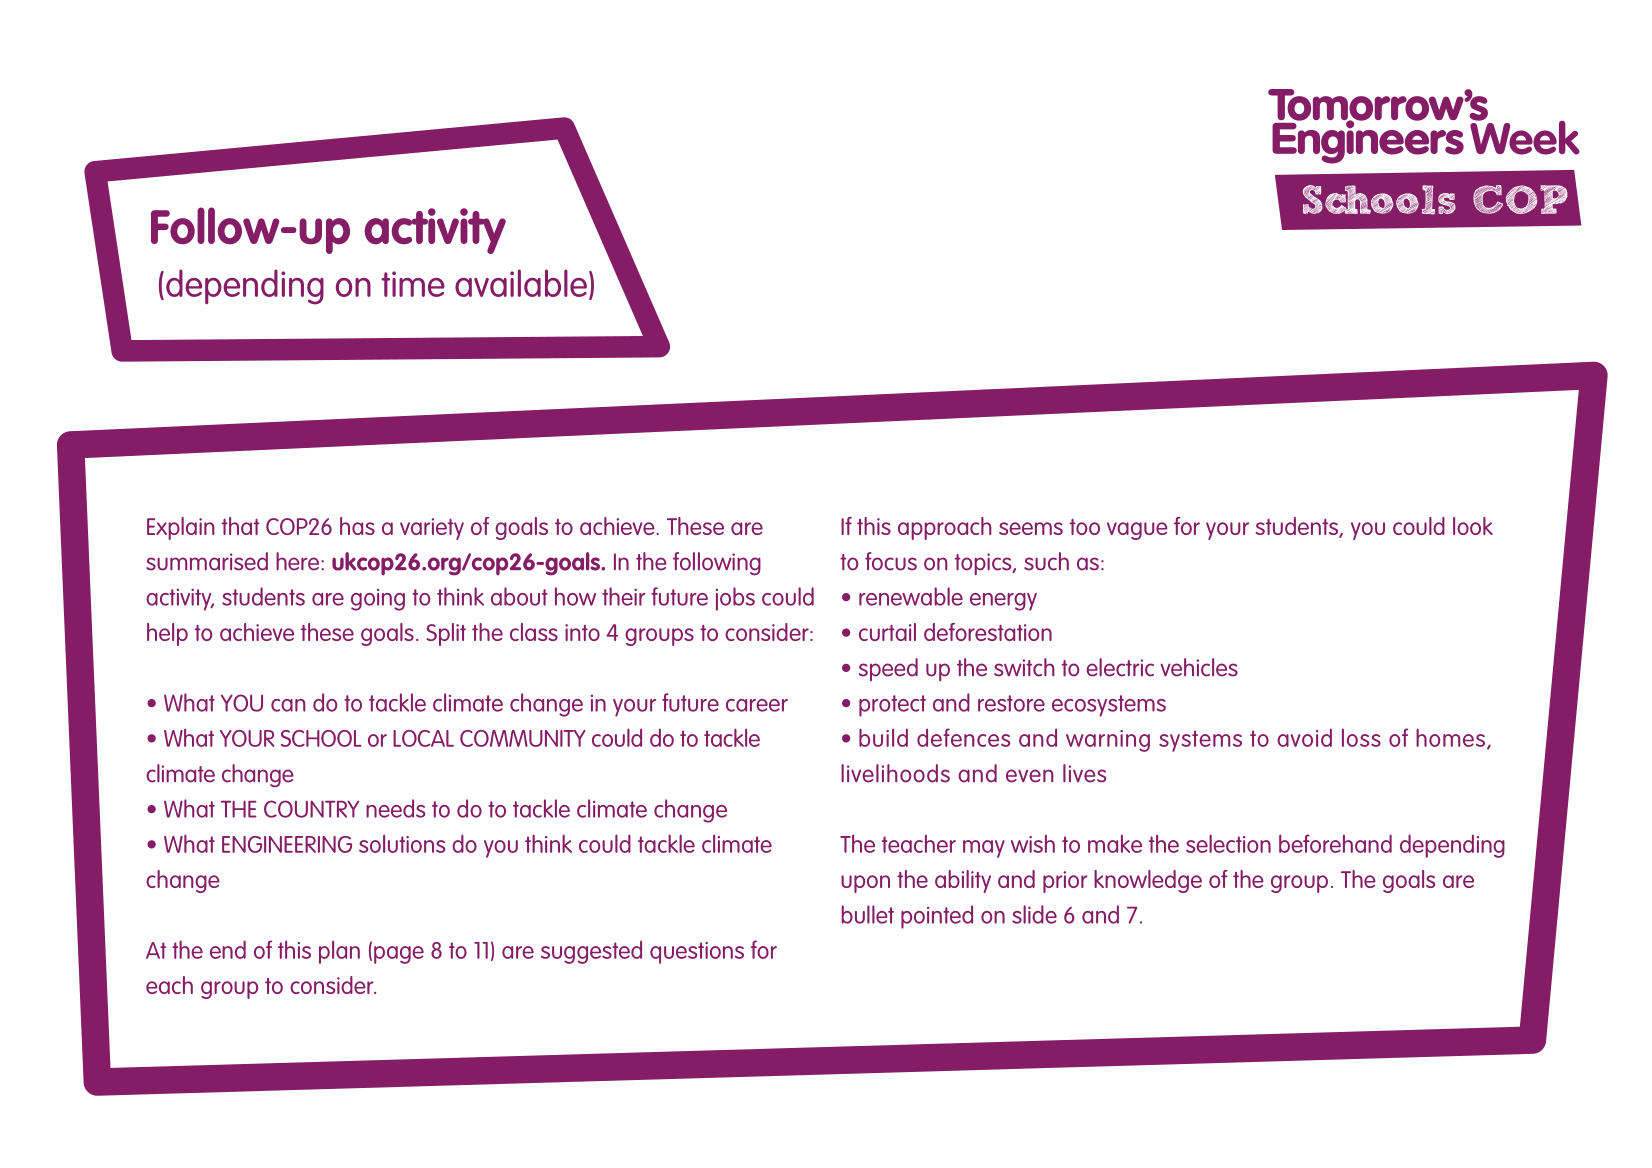  I want to click on look, so click(1473, 526).
